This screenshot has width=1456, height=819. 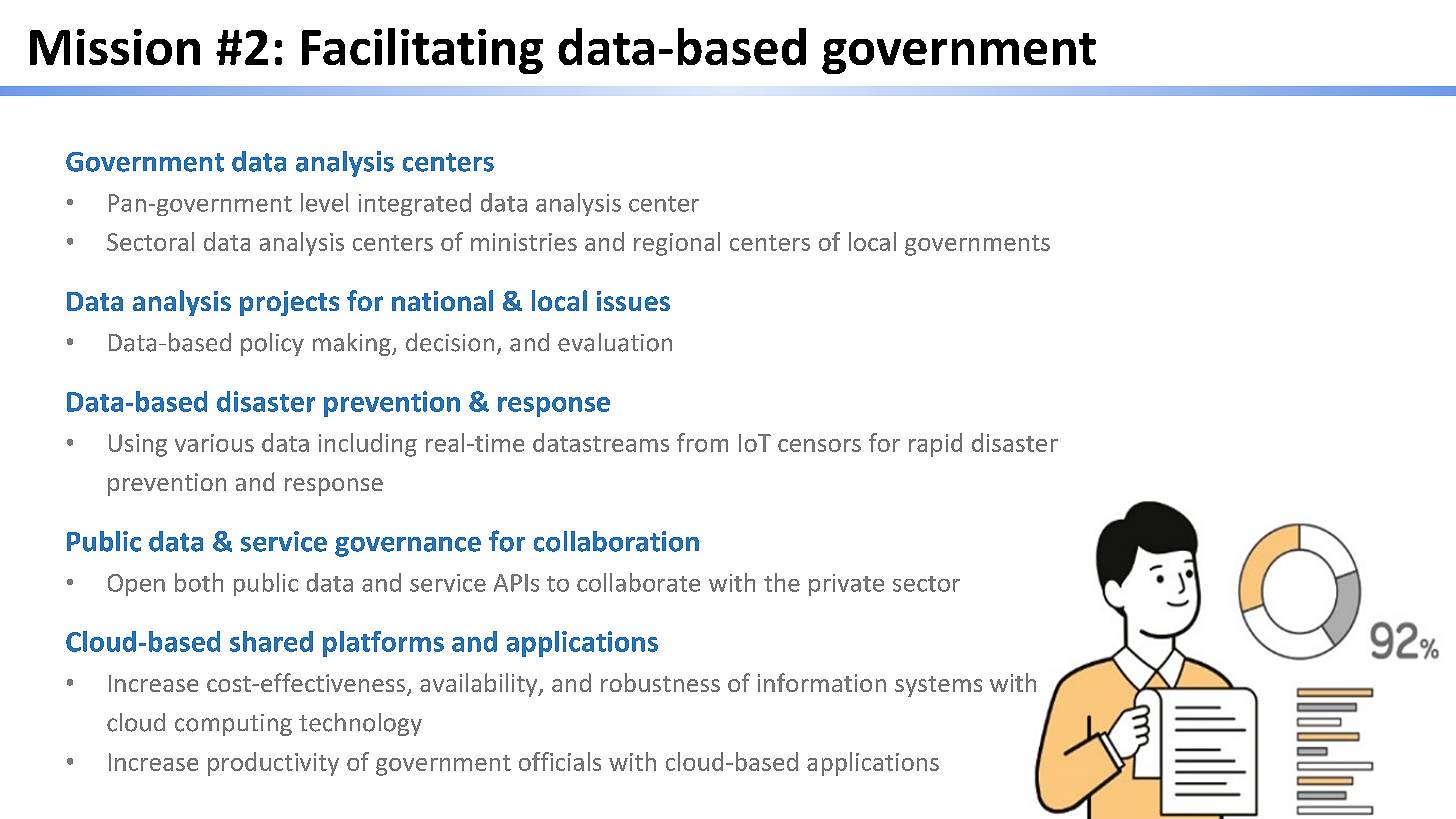 What do you see at coordinates (560, 761) in the screenshot?
I see `officials` at bounding box center [560, 761].
